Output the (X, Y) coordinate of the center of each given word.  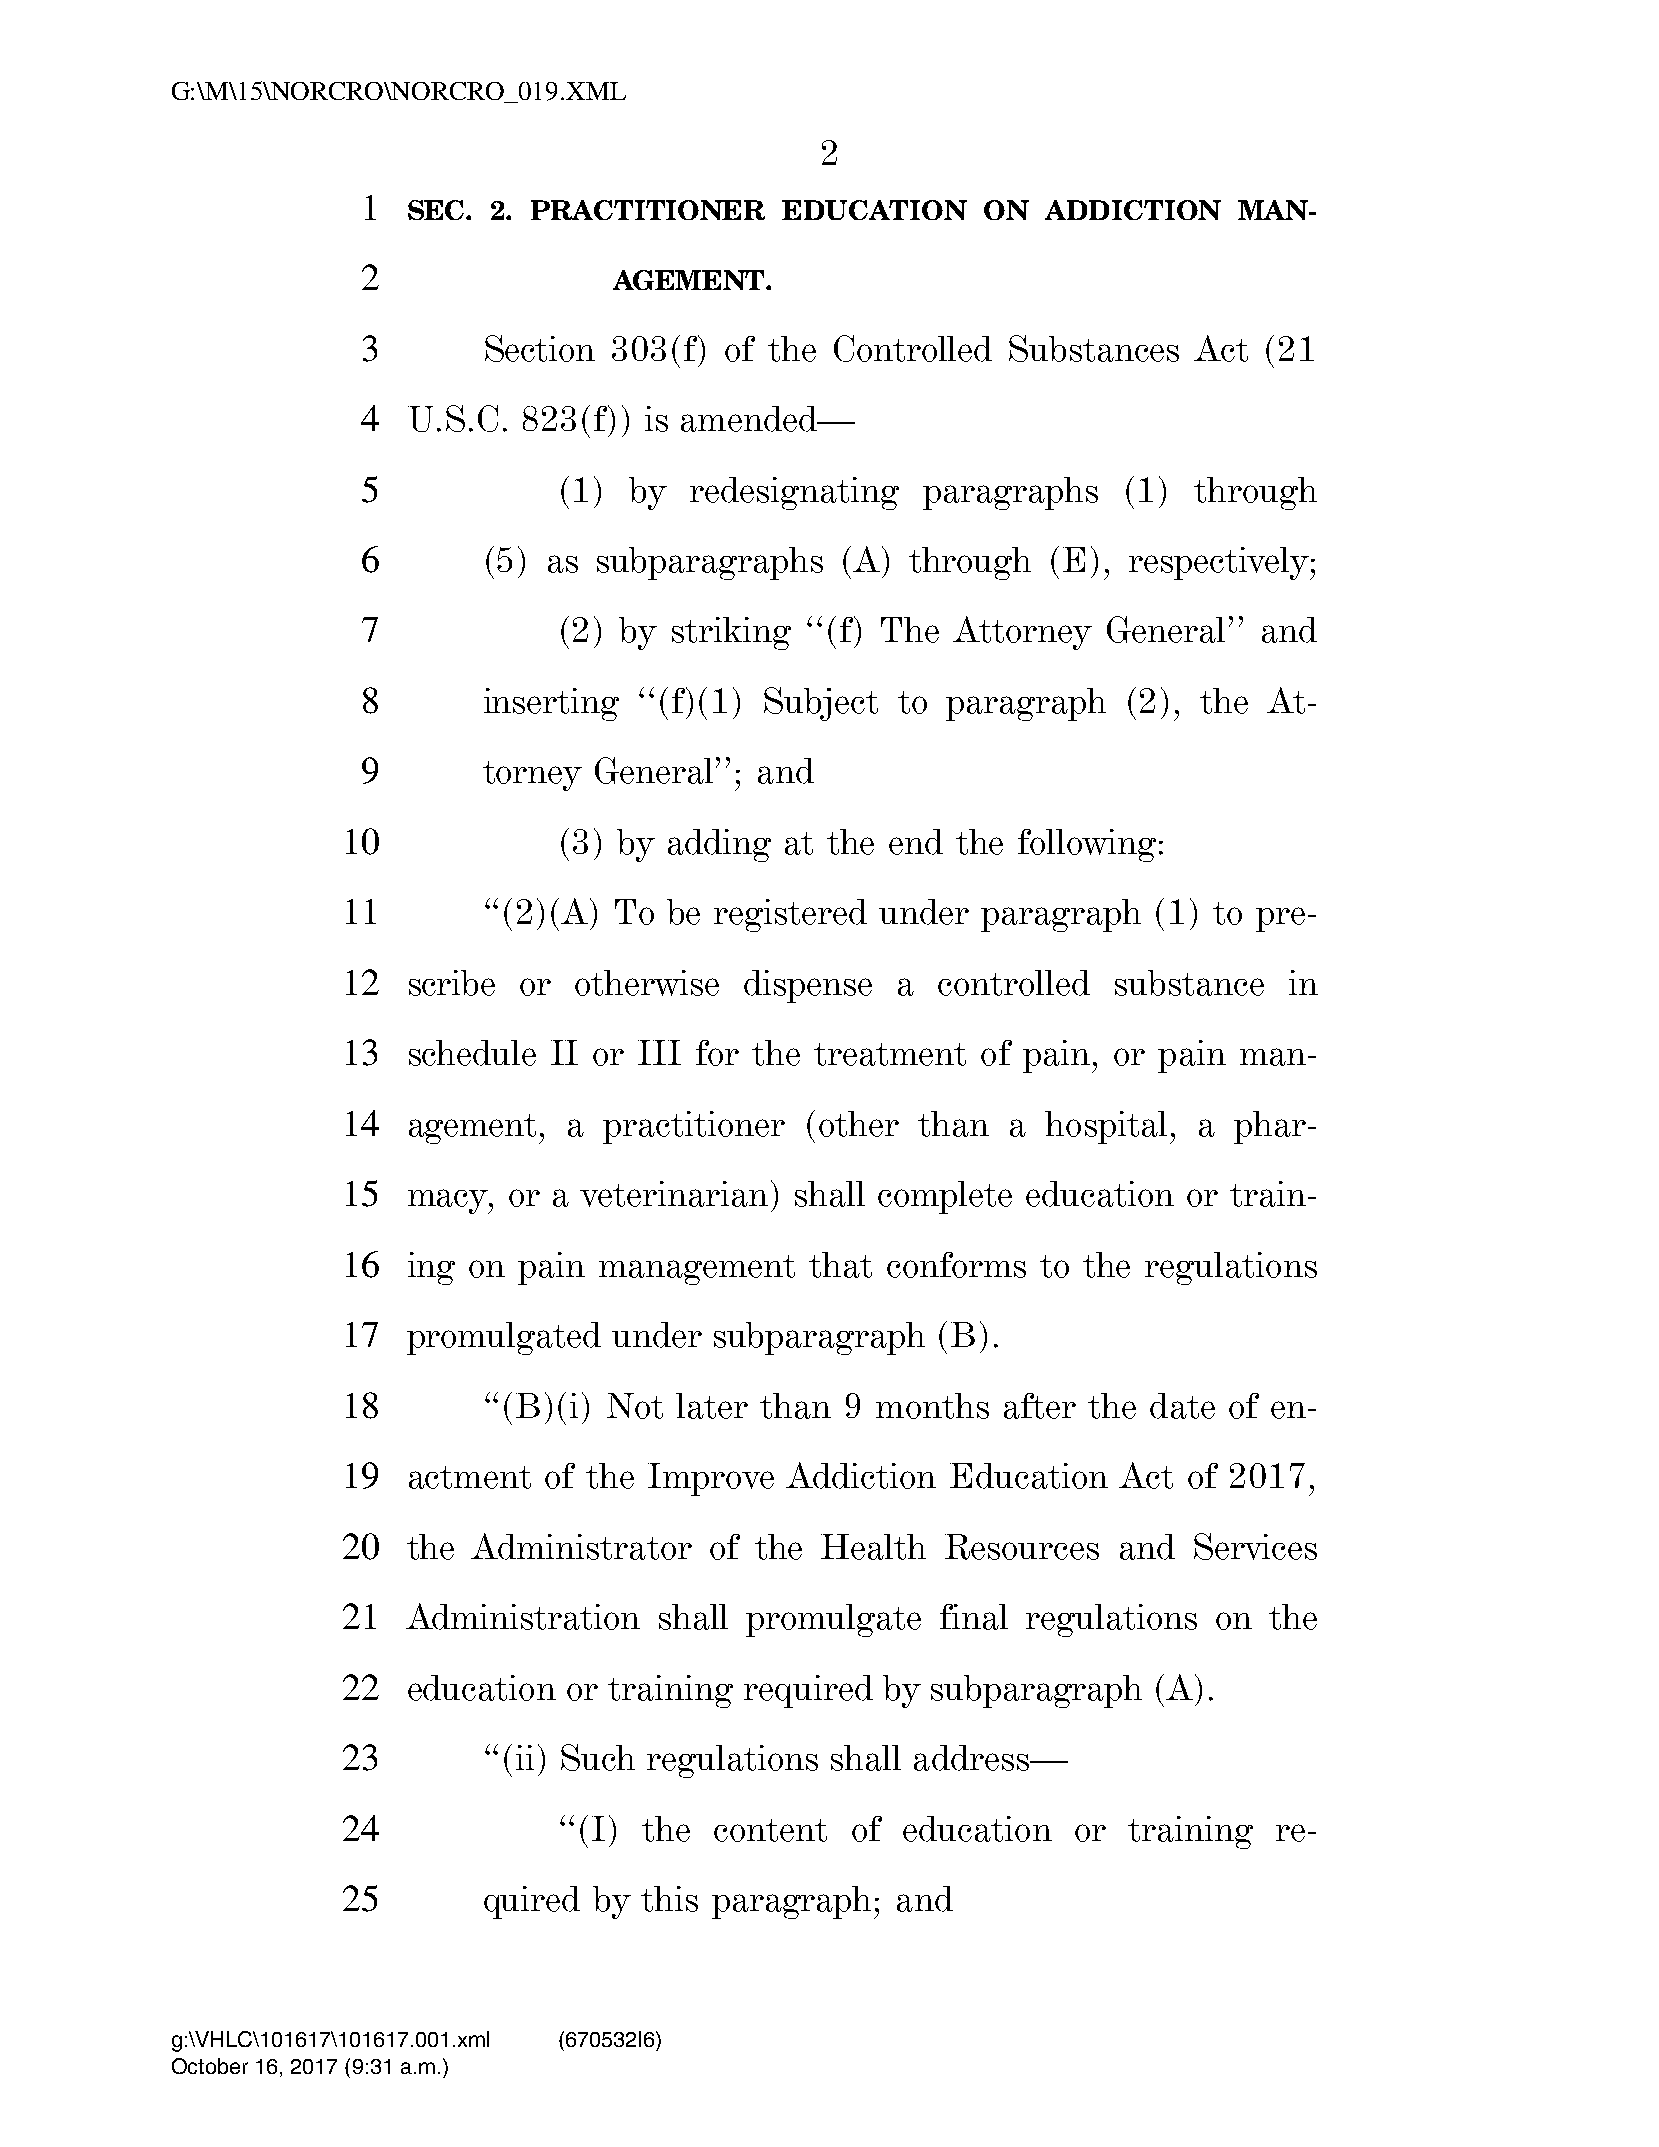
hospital (1106, 1127)
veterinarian (674, 1194)
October (210, 2066)
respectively (1220, 563)
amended (750, 419)
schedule (472, 1053)
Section (540, 348)
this (669, 1899)
